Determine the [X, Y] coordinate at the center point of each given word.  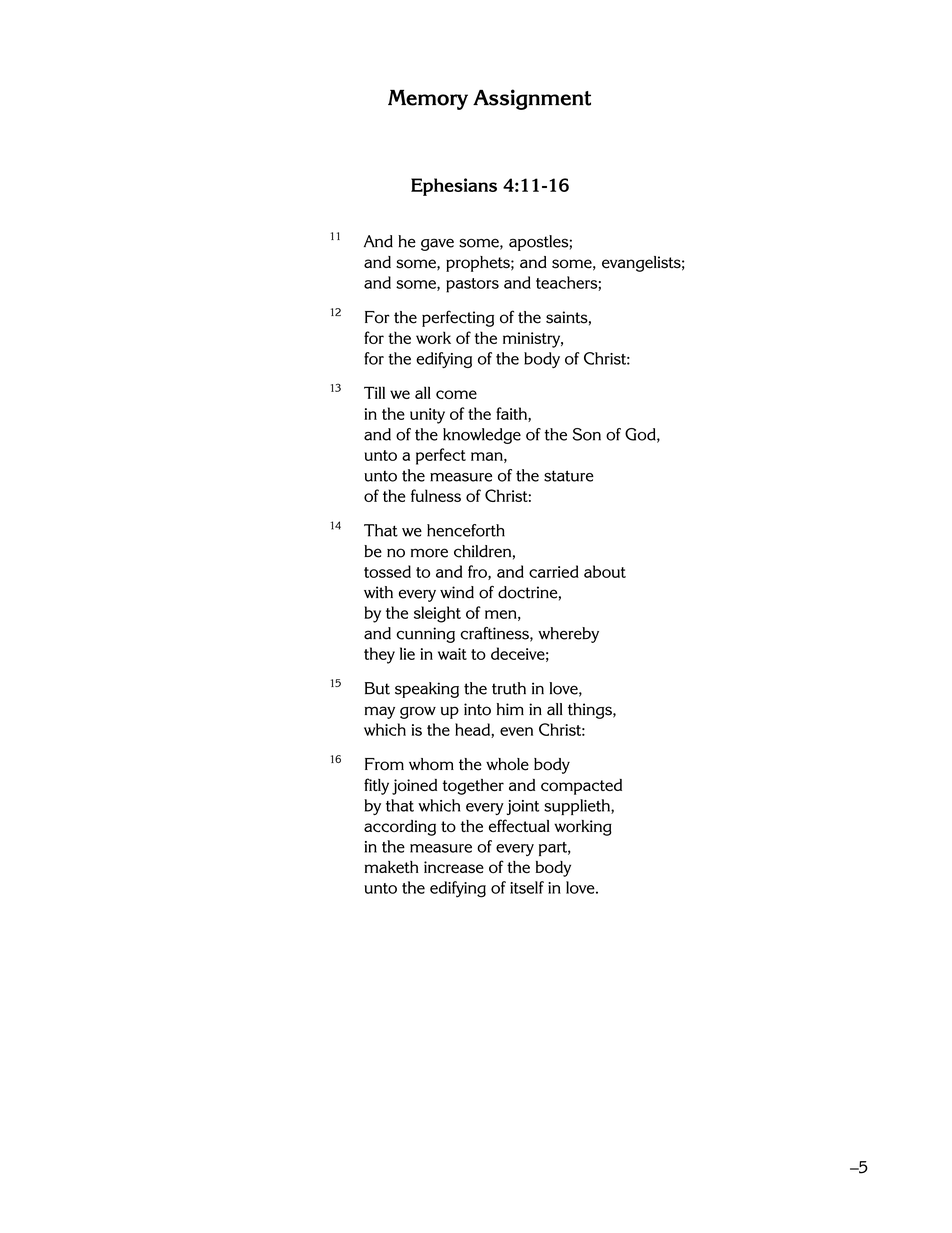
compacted [581, 787]
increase [454, 867]
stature [569, 476]
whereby [568, 635]
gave [437, 244]
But [377, 688]
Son [587, 434]
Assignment [532, 99]
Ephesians [454, 187]
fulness [436, 495]
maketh [392, 867]
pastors [472, 285]
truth [509, 688]
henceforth [466, 530]
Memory [428, 100]
